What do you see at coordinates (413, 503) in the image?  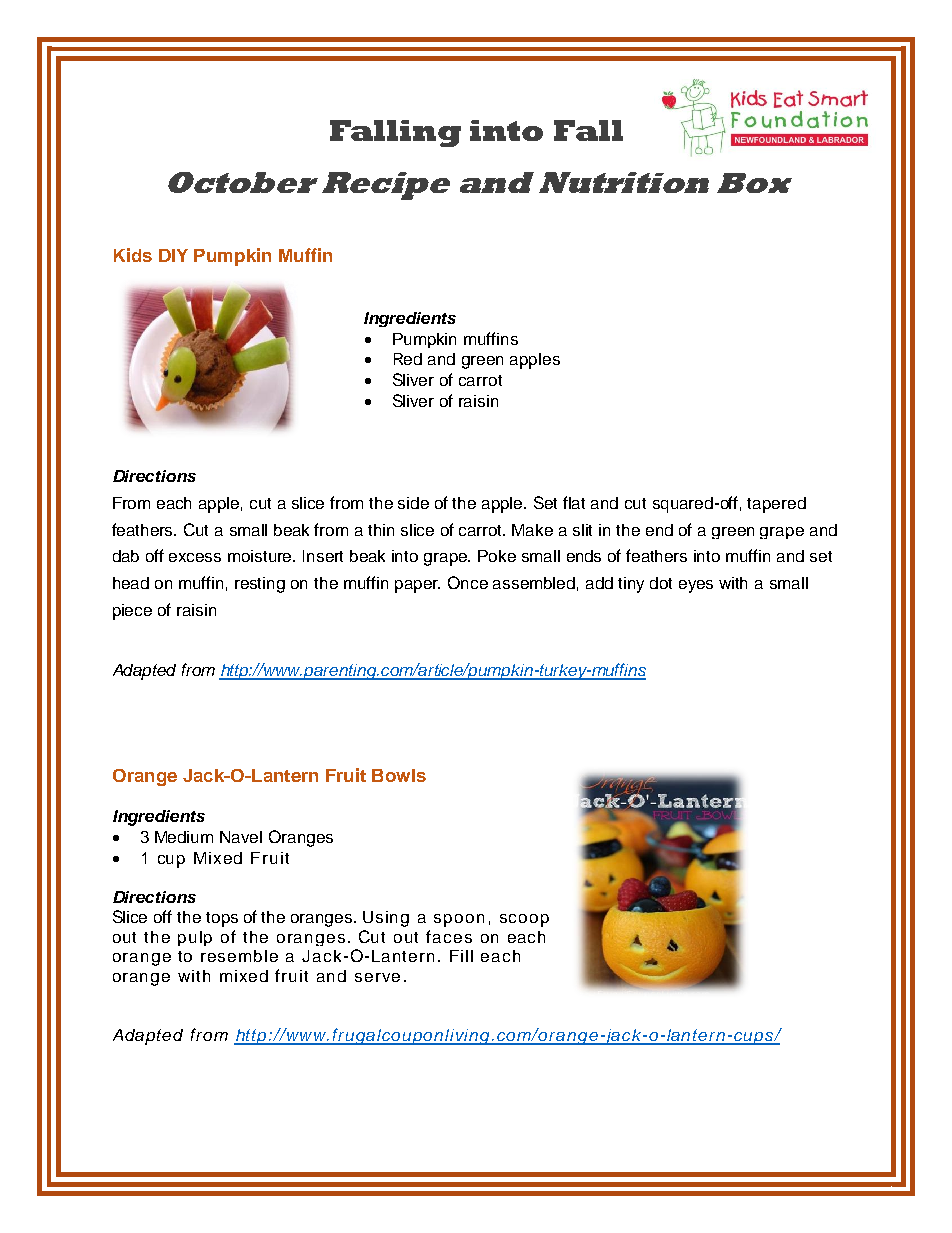 I see `side` at bounding box center [413, 503].
